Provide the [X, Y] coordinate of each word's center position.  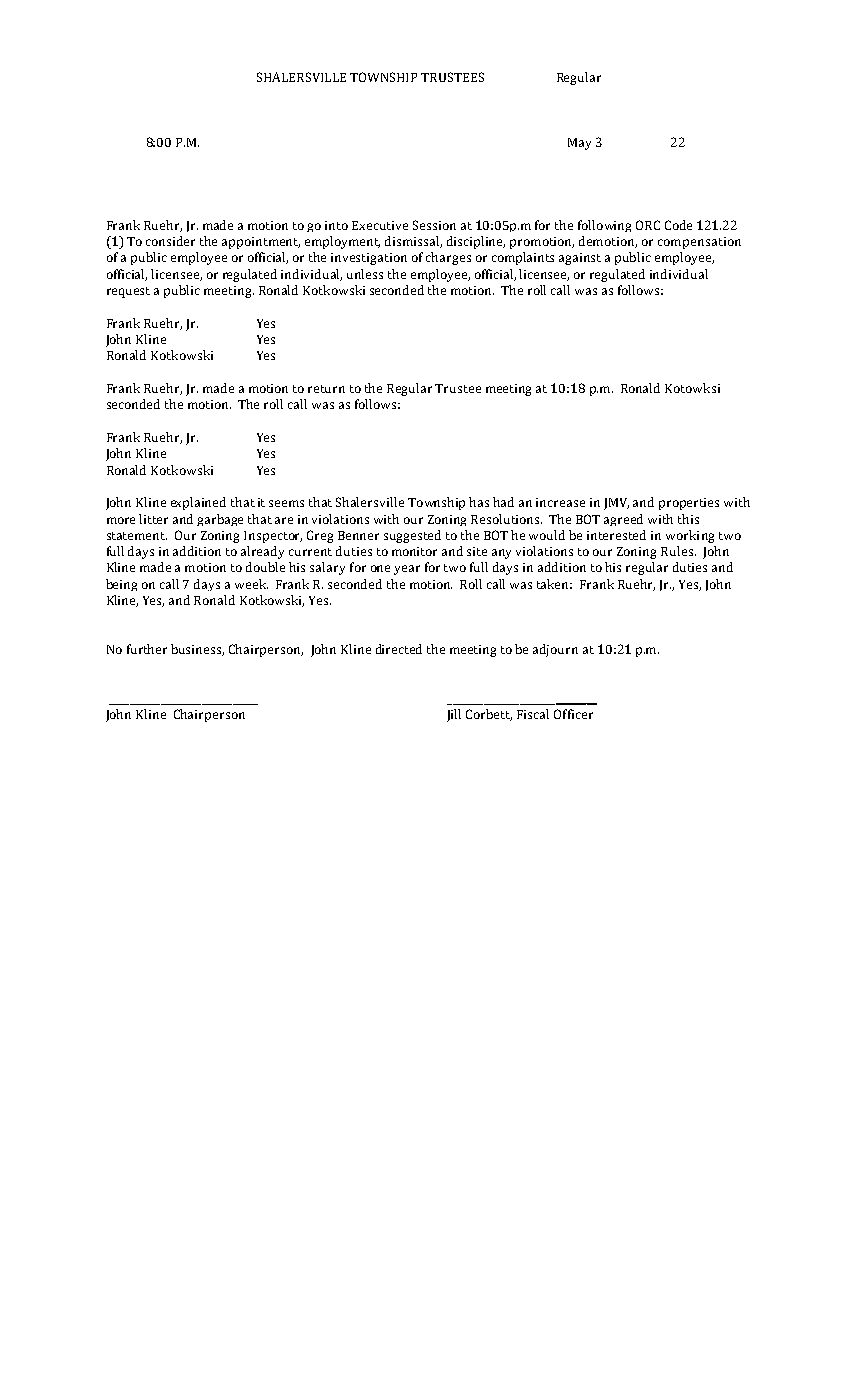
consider [170, 241]
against [580, 259]
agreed [623, 520]
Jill [454, 715]
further [147, 649]
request [128, 292]
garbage [220, 520]
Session [434, 225]
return [326, 389]
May [579, 144]
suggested [412, 536]
